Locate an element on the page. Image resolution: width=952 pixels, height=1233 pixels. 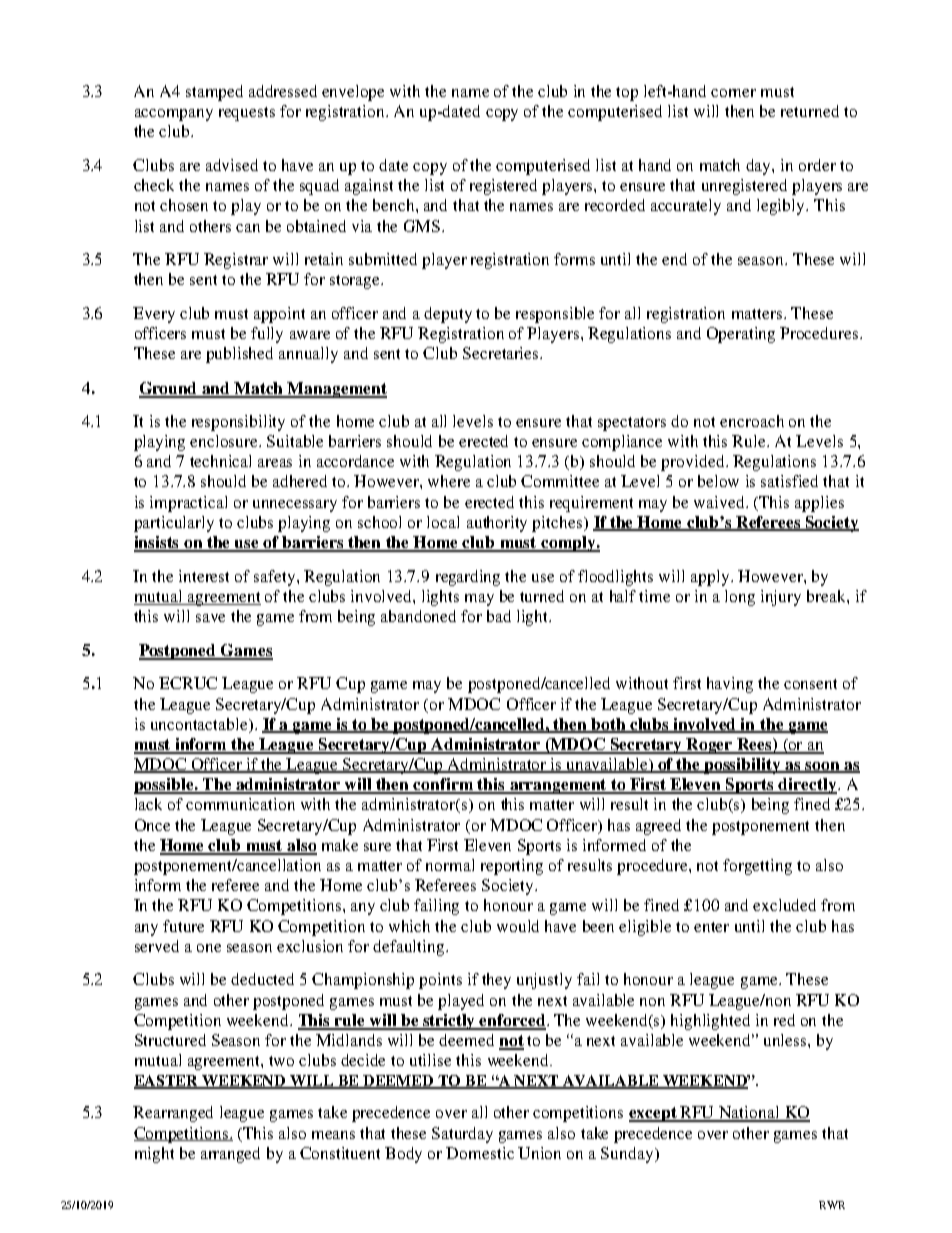
EASTER is located at coordinates (167, 1082).
